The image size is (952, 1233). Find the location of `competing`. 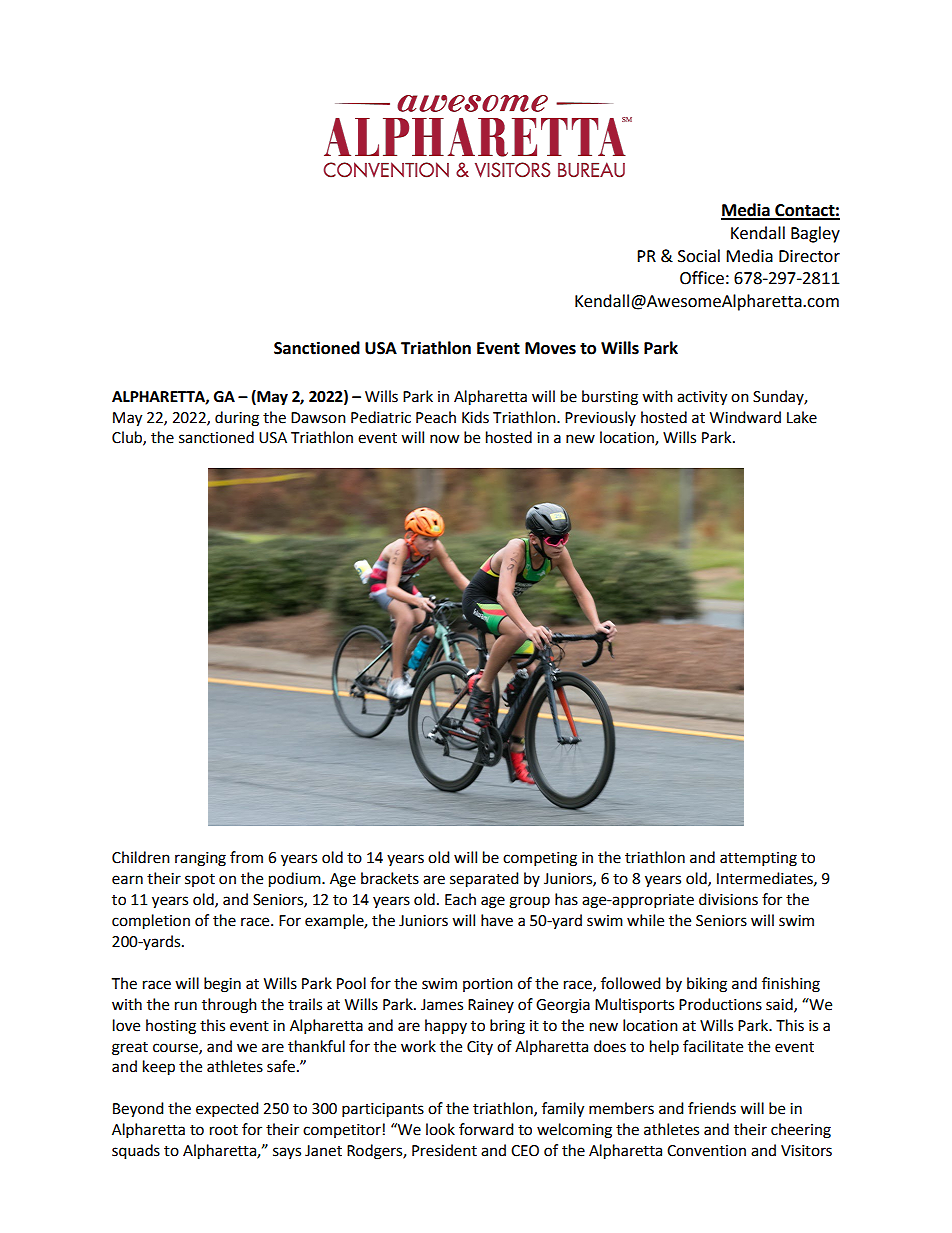

competing is located at coordinates (540, 859).
